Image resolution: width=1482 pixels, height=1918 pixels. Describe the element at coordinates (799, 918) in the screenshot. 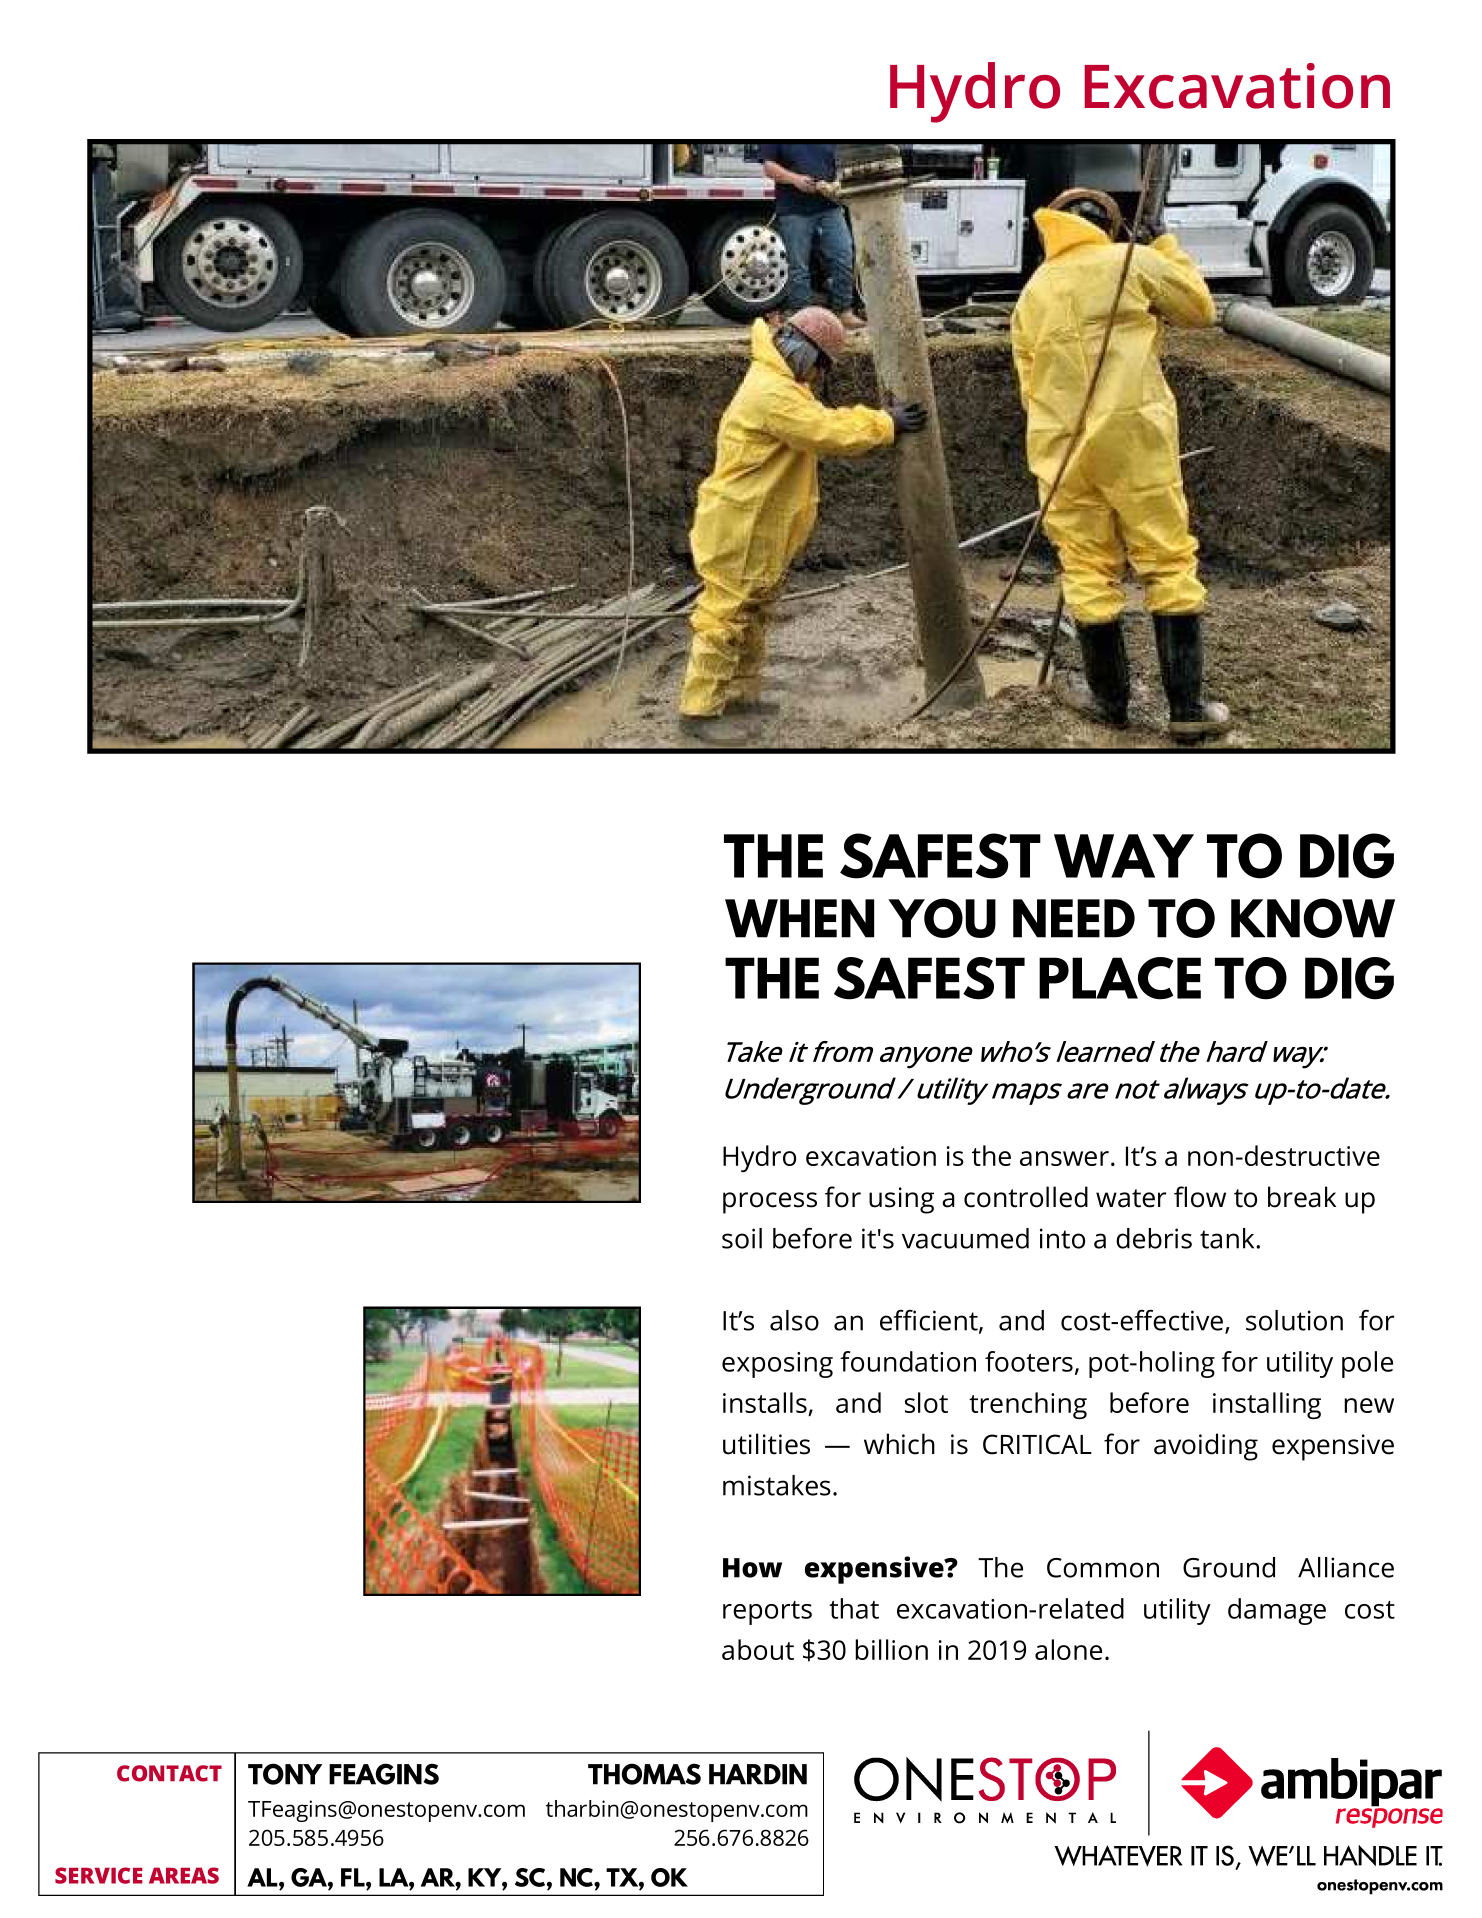

I see `WHEN` at that location.
